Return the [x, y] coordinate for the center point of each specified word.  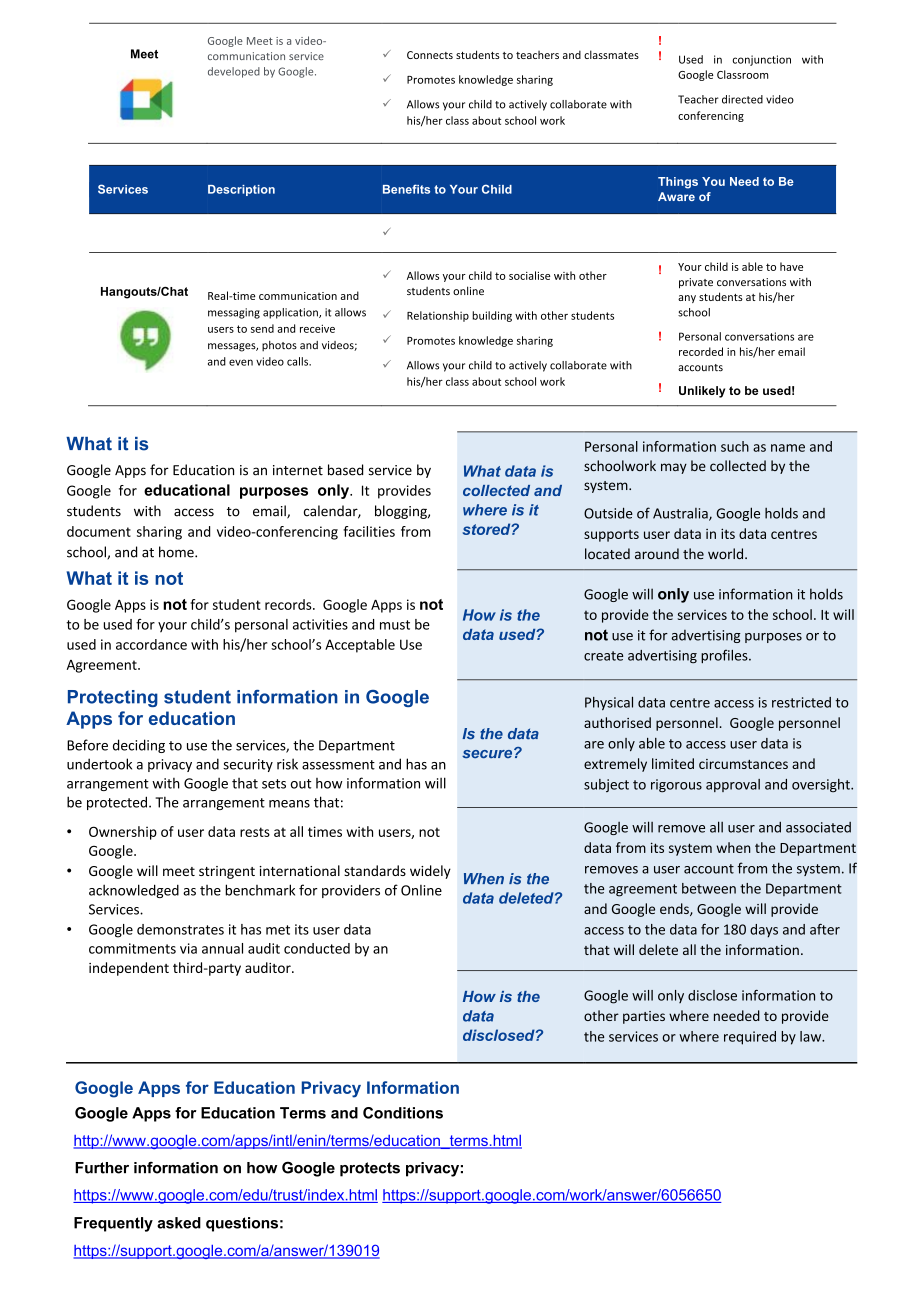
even [241, 362]
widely [430, 872]
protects [370, 1169]
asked [179, 1223]
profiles [725, 656]
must [395, 625]
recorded [701, 351]
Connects [430, 55]
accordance [151, 644]
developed [234, 72]
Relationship [438, 316]
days [764, 931]
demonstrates [180, 929]
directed [742, 99]
